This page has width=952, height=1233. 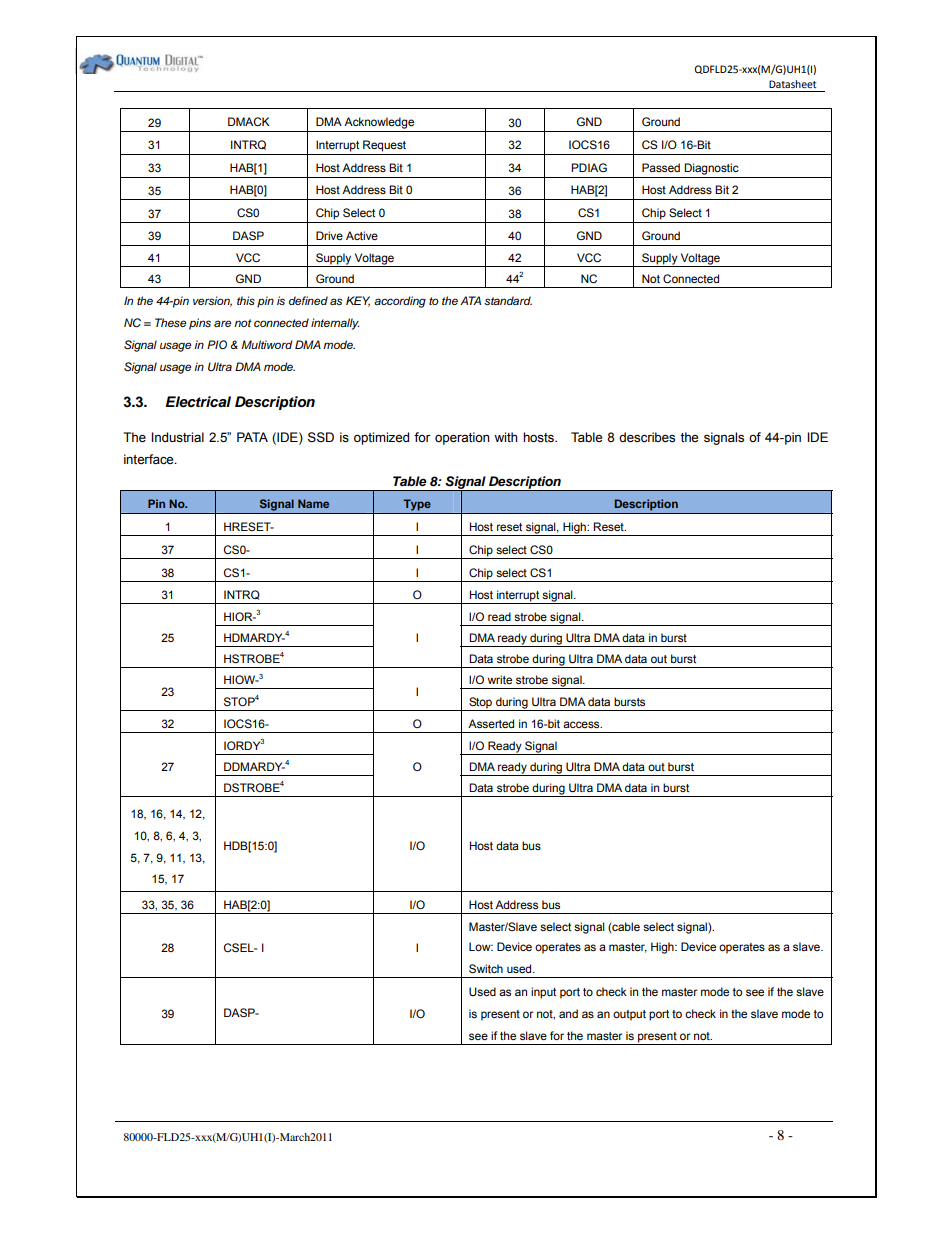 What do you see at coordinates (481, 946) in the page?
I see `Low` at bounding box center [481, 946].
